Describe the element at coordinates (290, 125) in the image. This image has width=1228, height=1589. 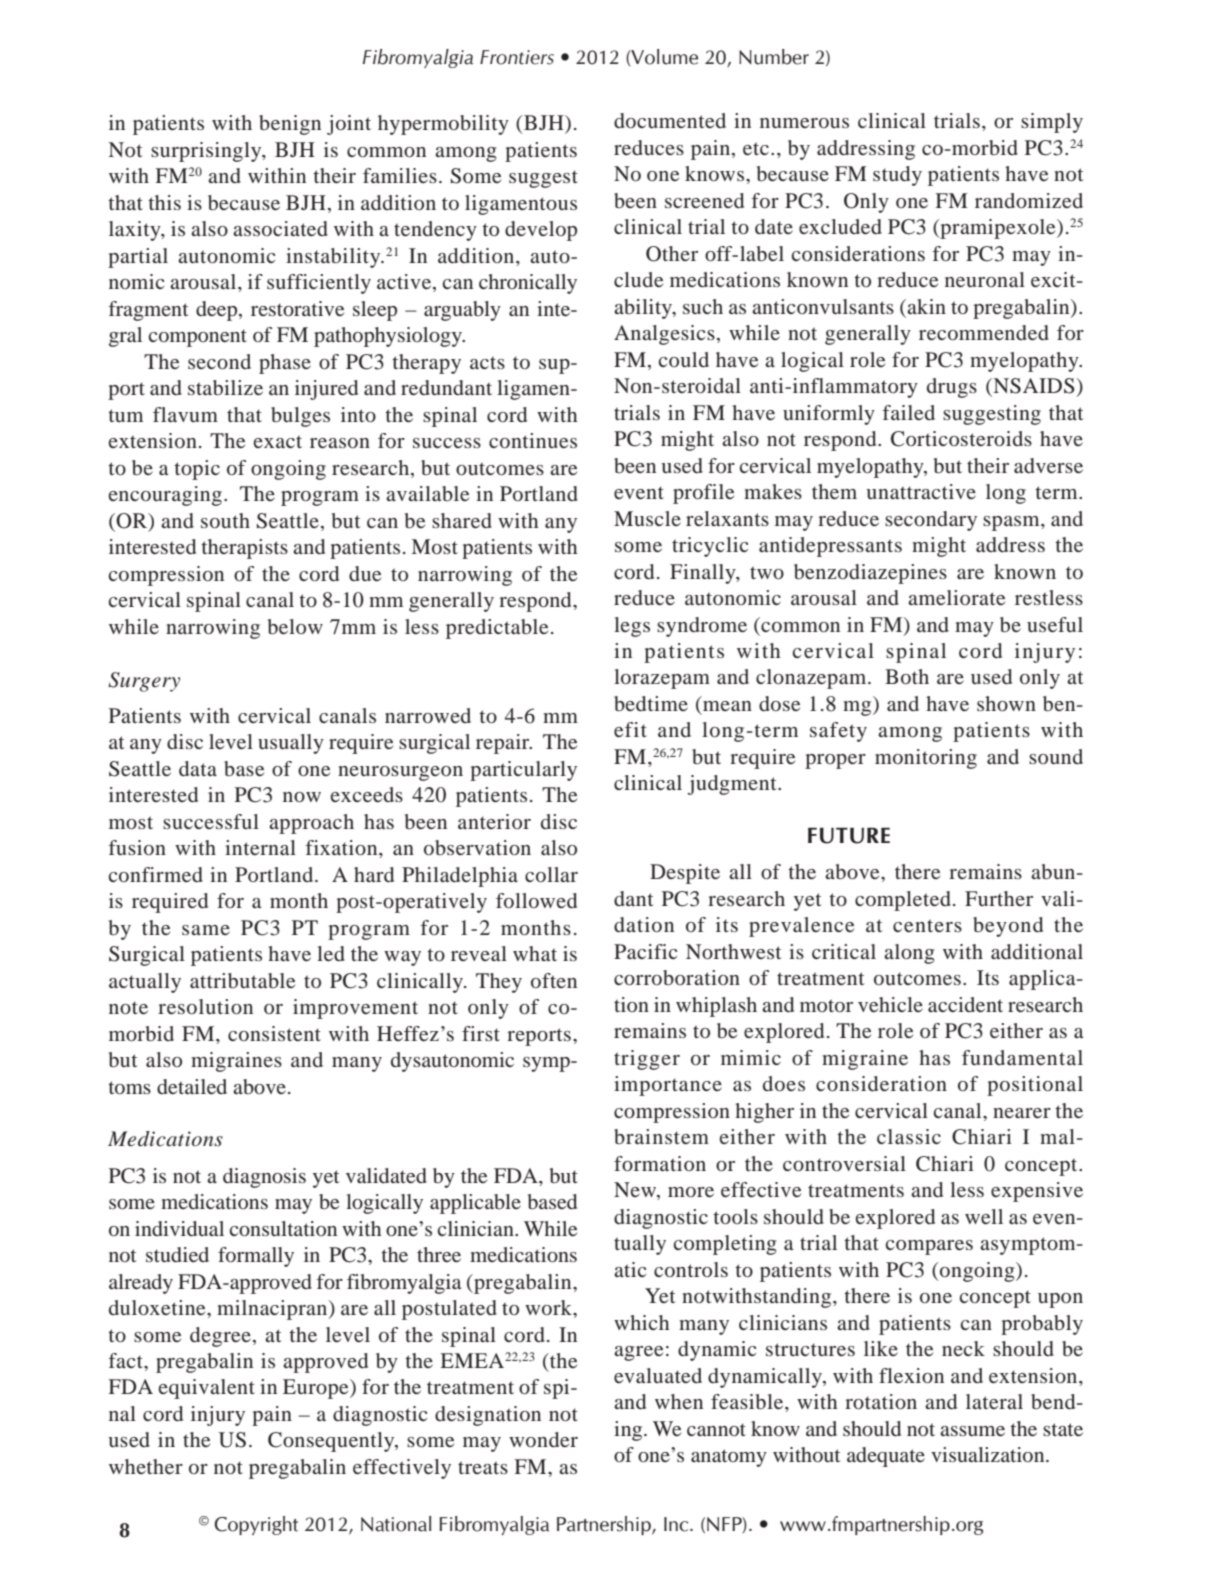
I see `benign` at that location.
